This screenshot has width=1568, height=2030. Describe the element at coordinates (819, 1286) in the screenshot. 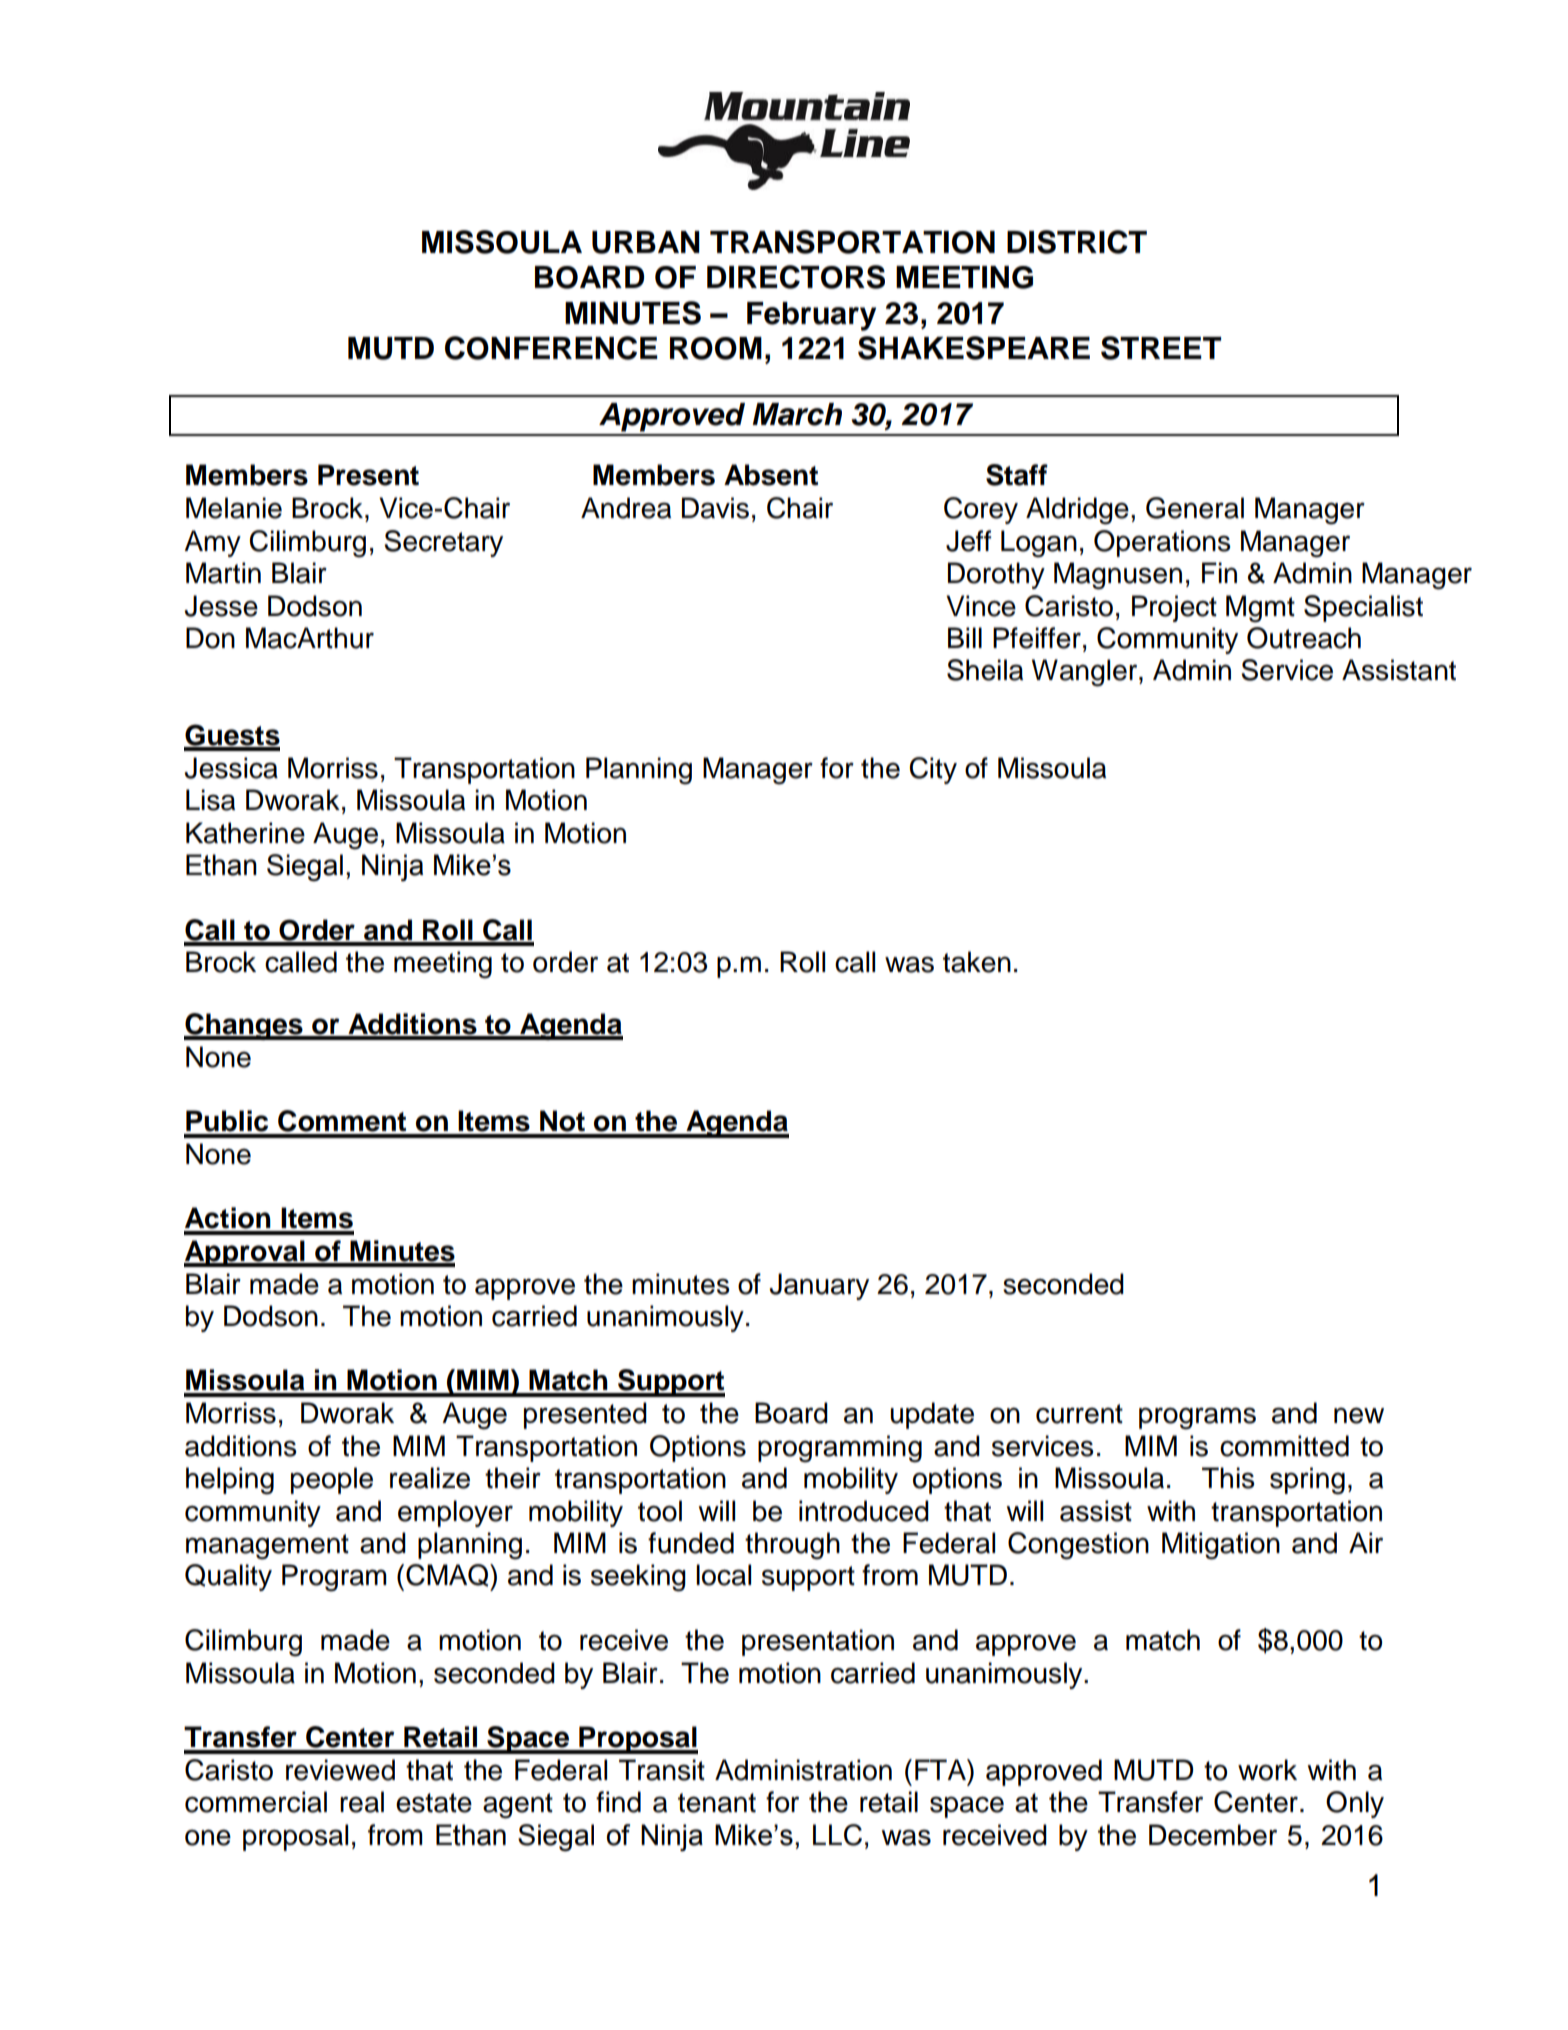

I see `January` at that location.
